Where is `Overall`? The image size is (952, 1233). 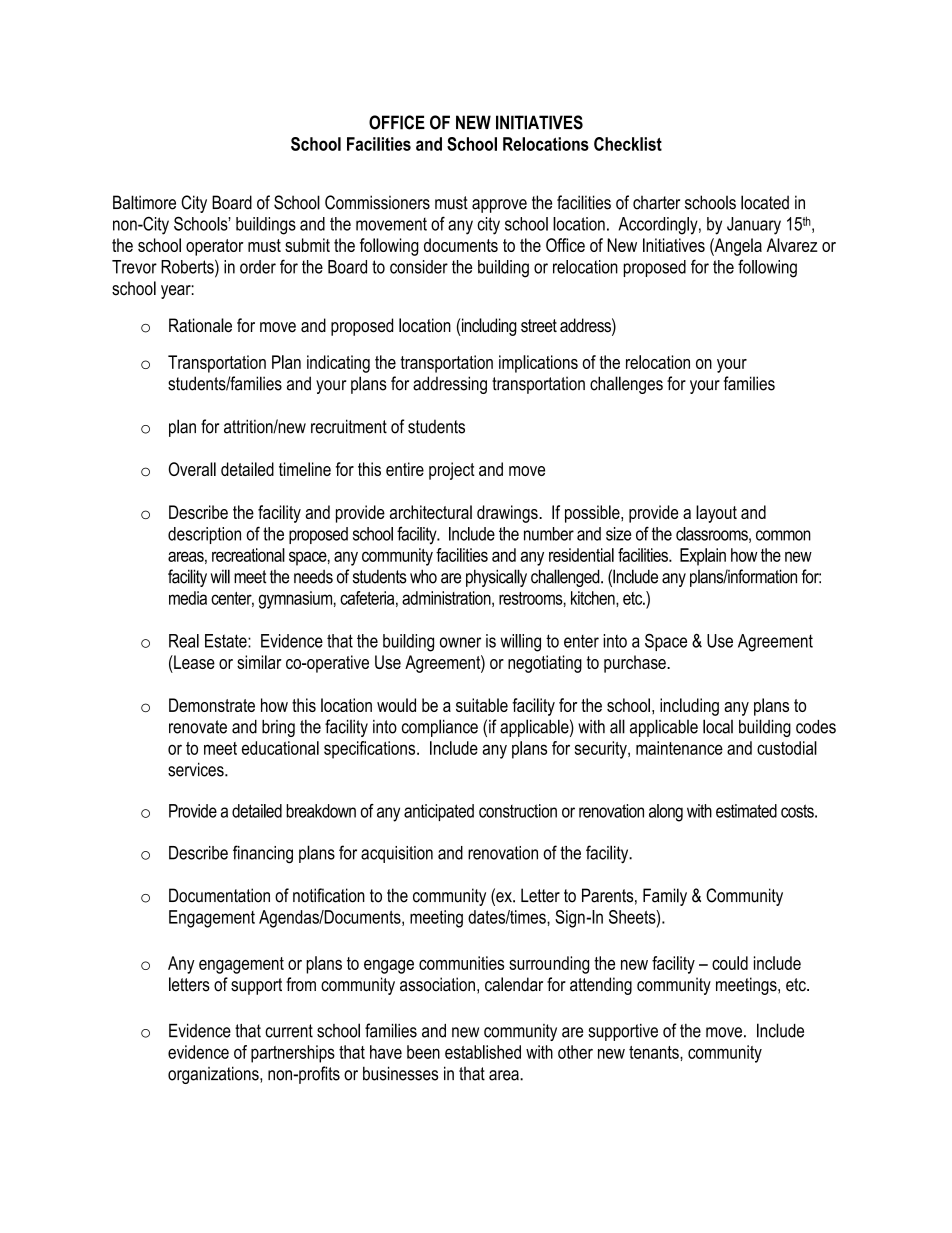
Overall is located at coordinates (192, 469).
